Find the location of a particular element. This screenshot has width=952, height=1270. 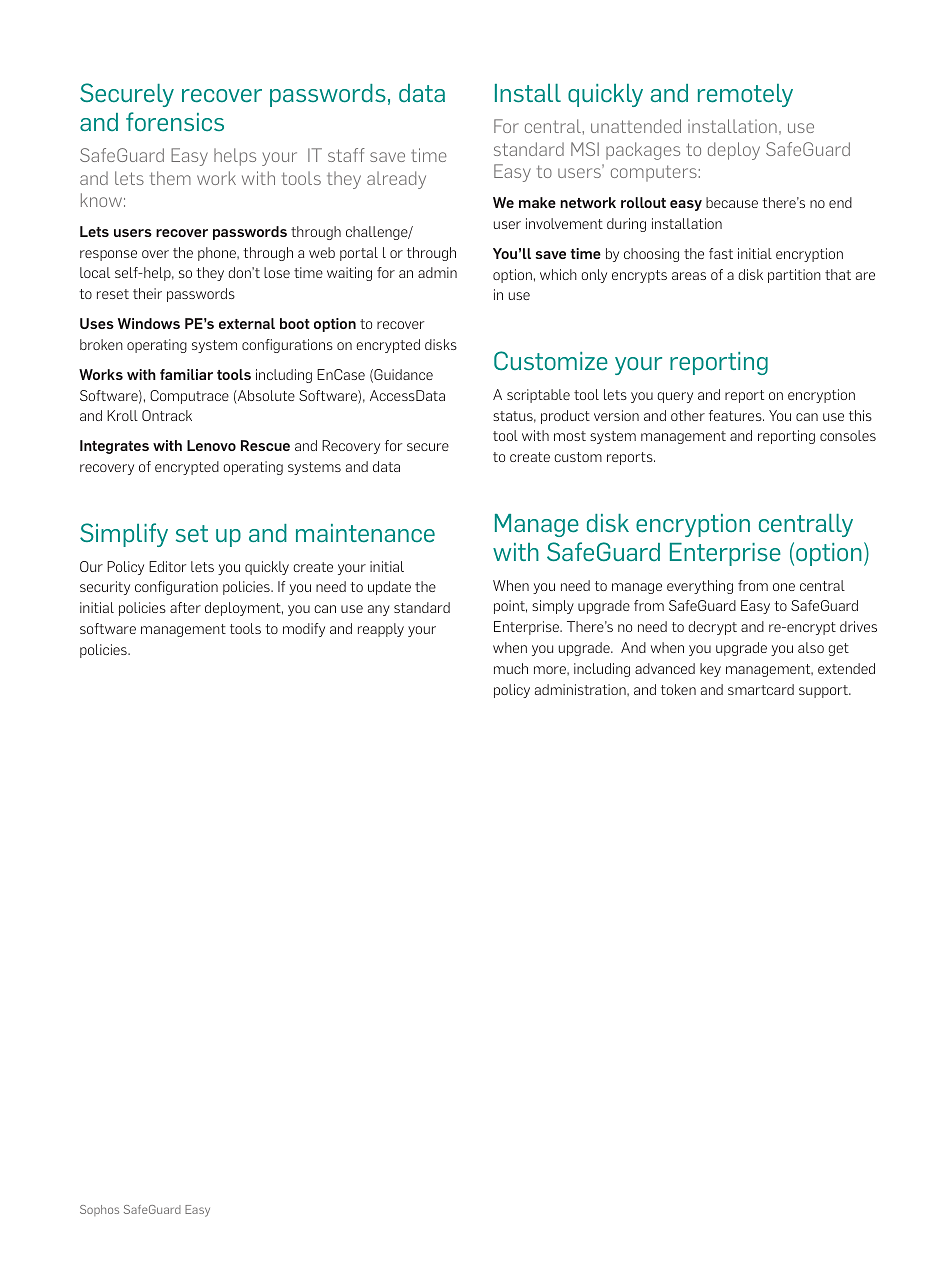

features is located at coordinates (736, 415).
